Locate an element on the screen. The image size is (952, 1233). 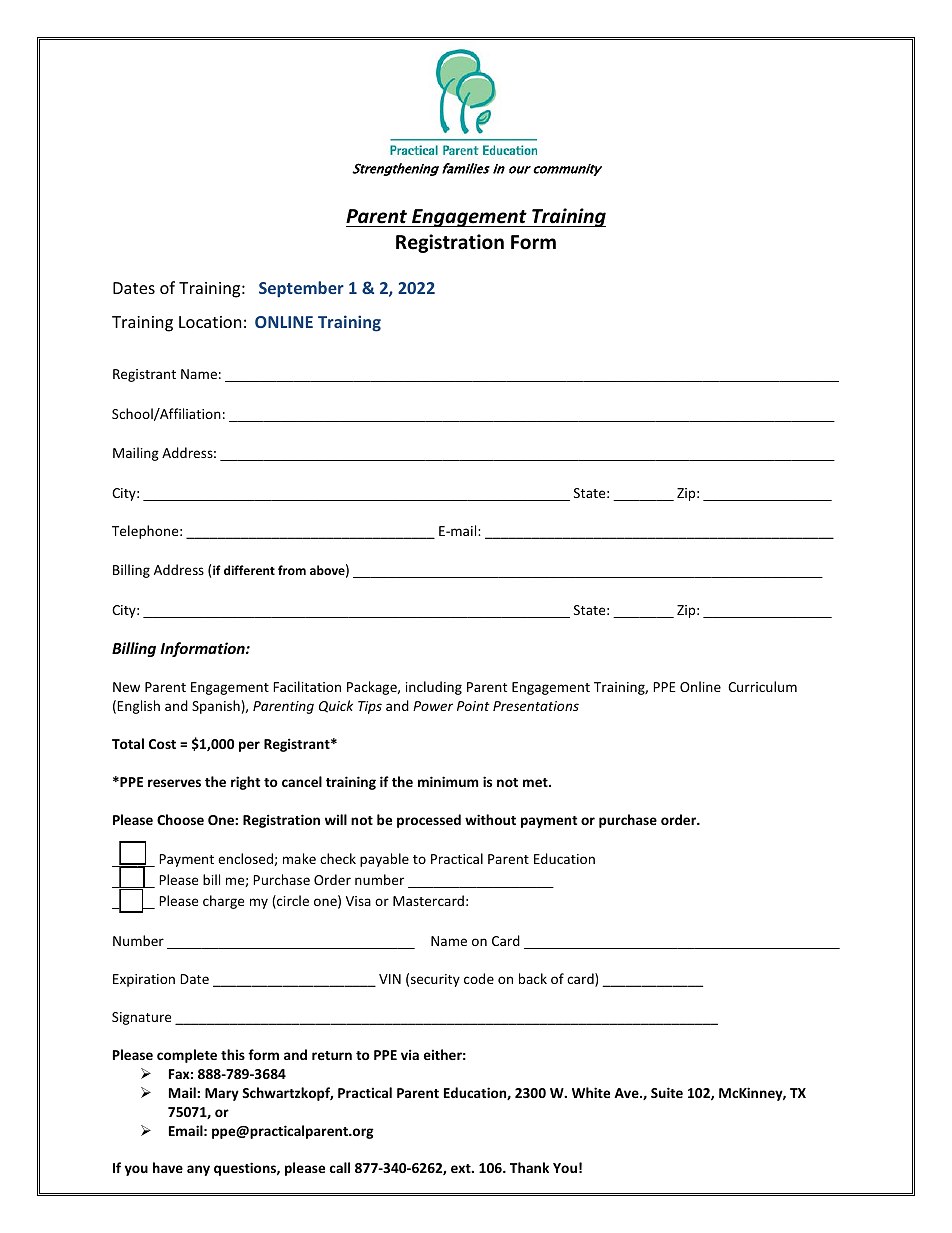
from is located at coordinates (292, 570).
